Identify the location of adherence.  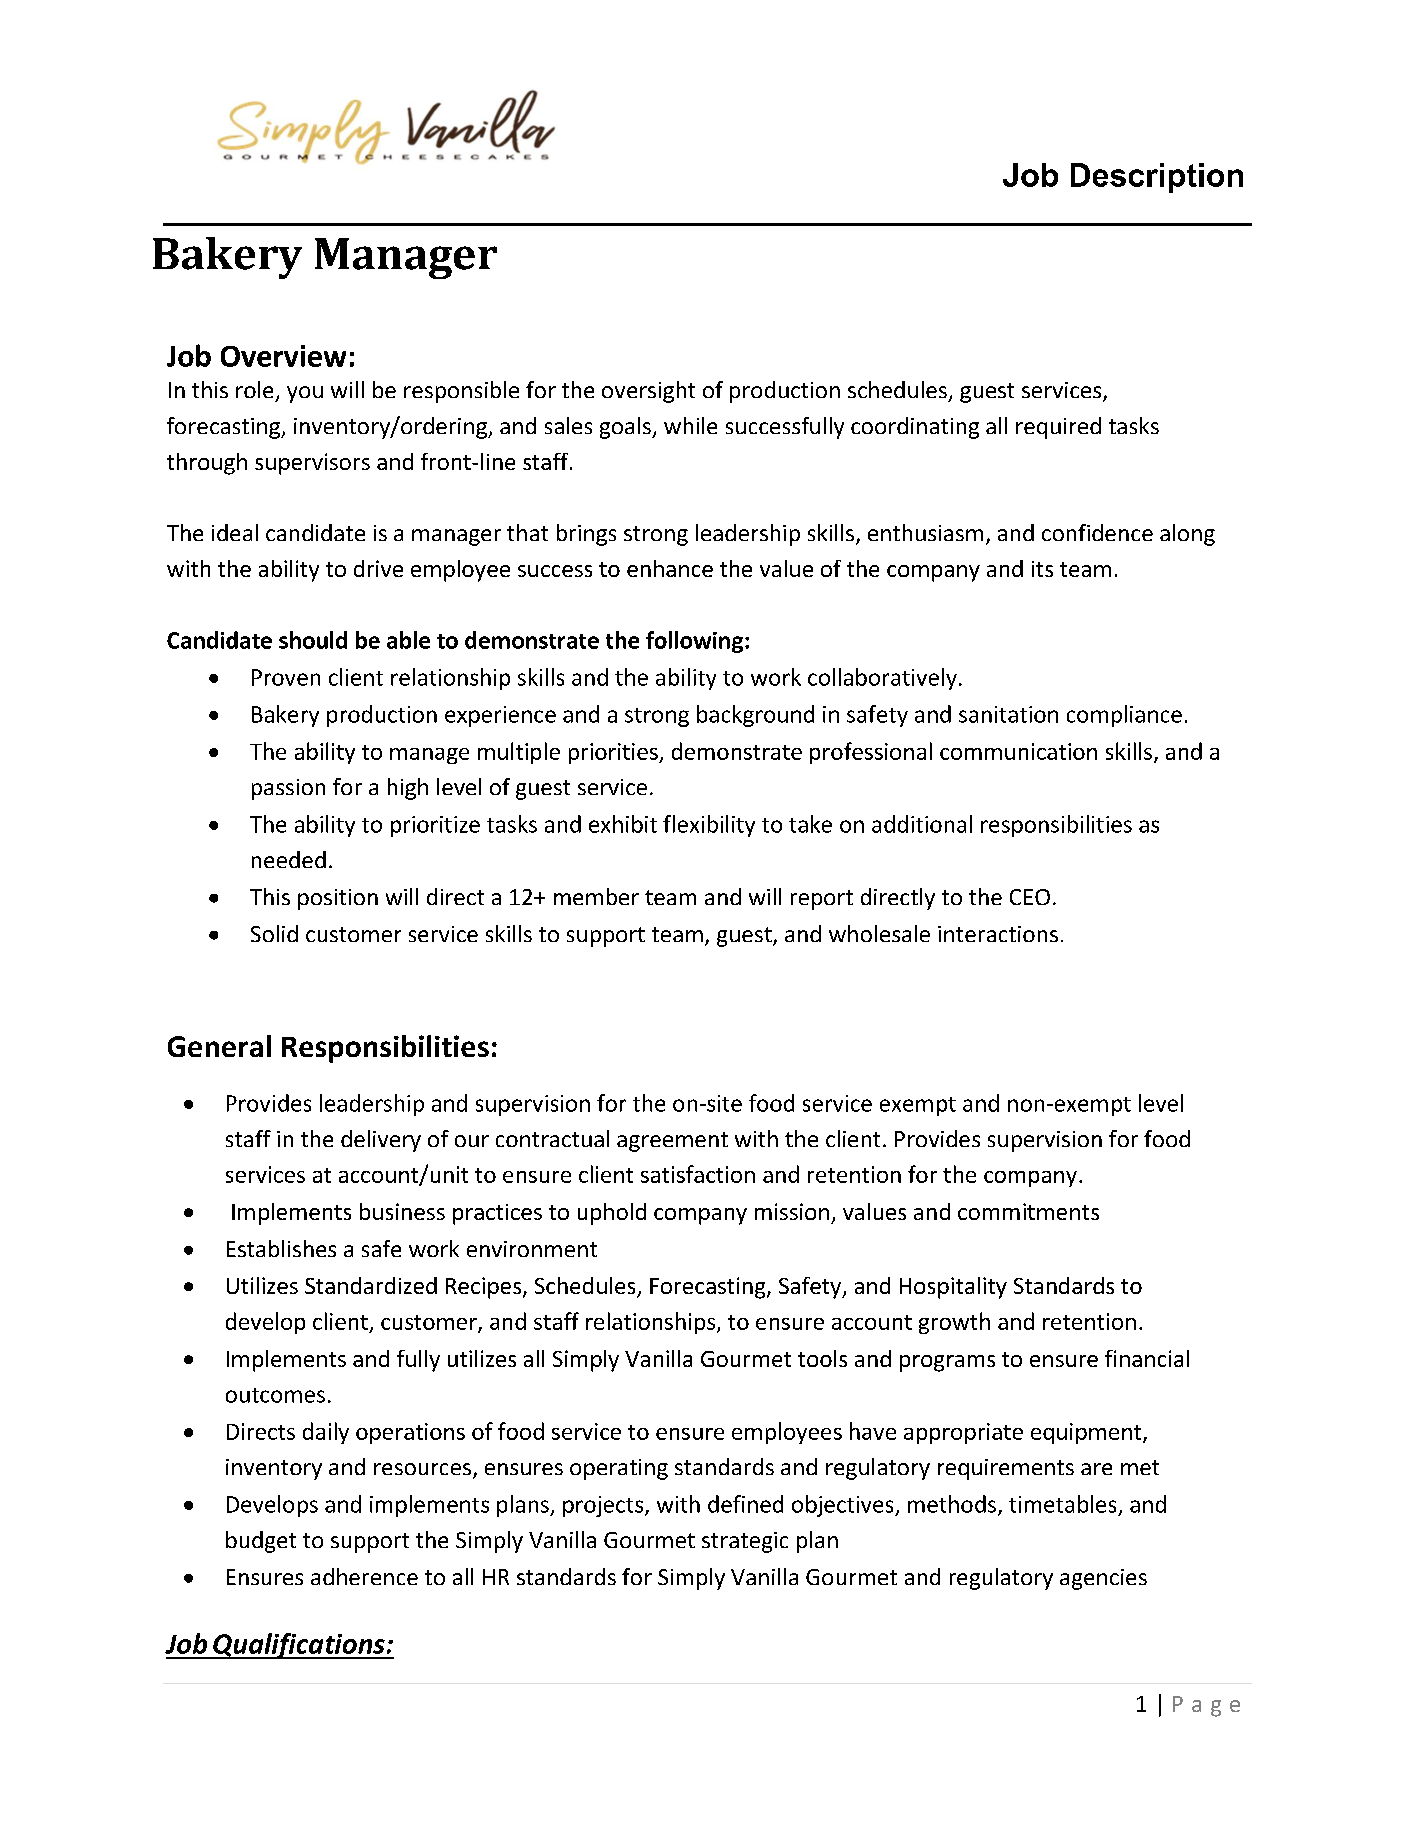
(364, 1576).
